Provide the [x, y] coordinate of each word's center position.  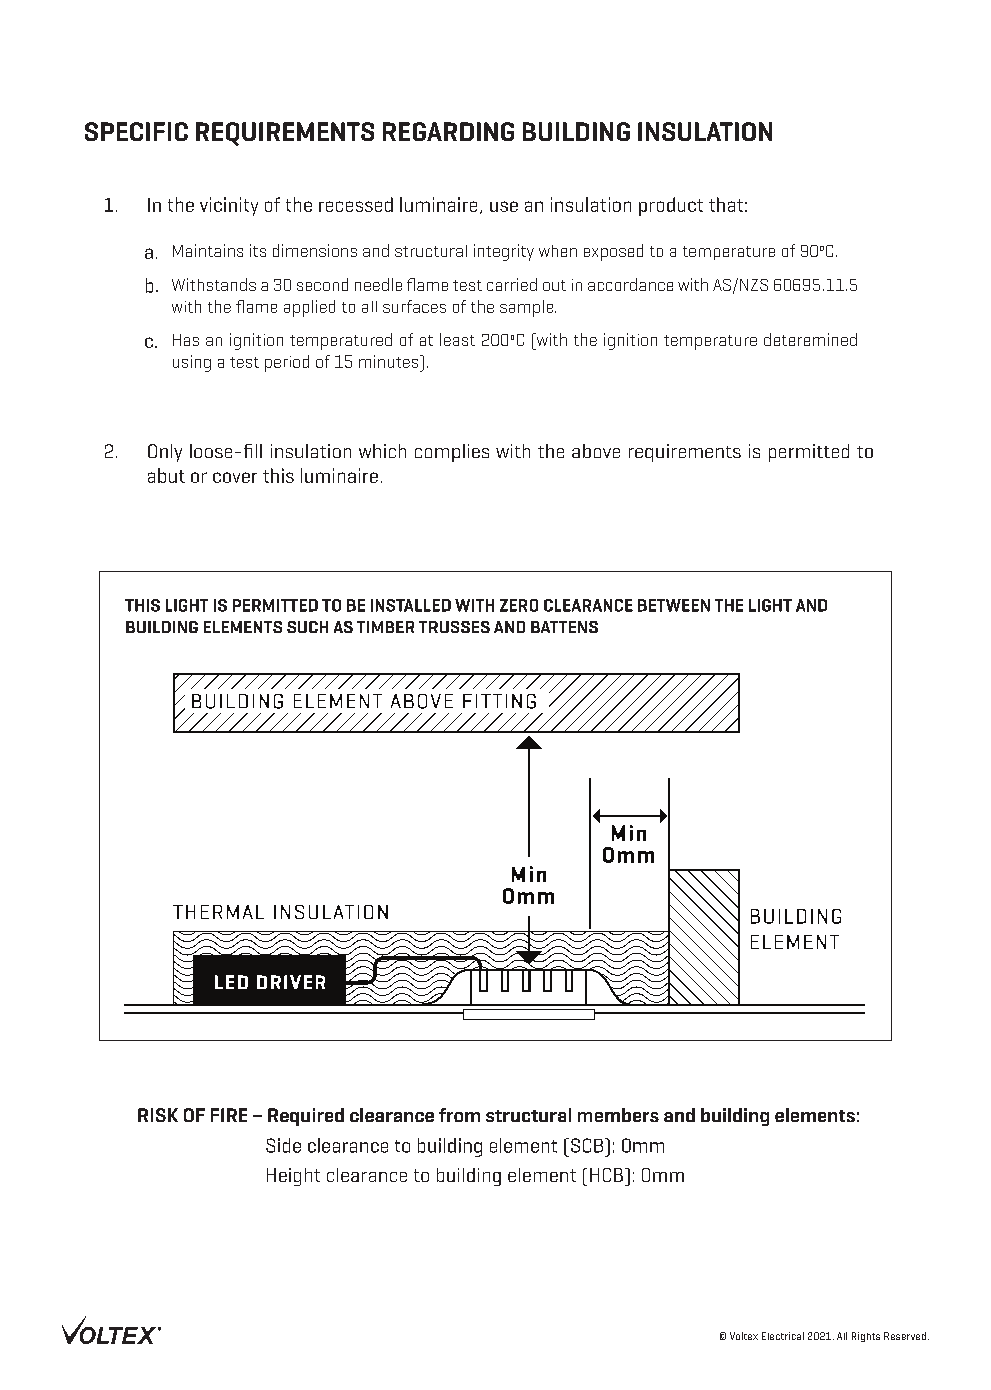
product [671, 206]
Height [293, 1177]
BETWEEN [674, 605]
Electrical [783, 1336]
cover [235, 477]
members [618, 1115]
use [504, 206]
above [596, 451]
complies [452, 453]
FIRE [229, 1115]
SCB [588, 1145]
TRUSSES [454, 627]
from [459, 1115]
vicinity [229, 206]
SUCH [307, 627]
